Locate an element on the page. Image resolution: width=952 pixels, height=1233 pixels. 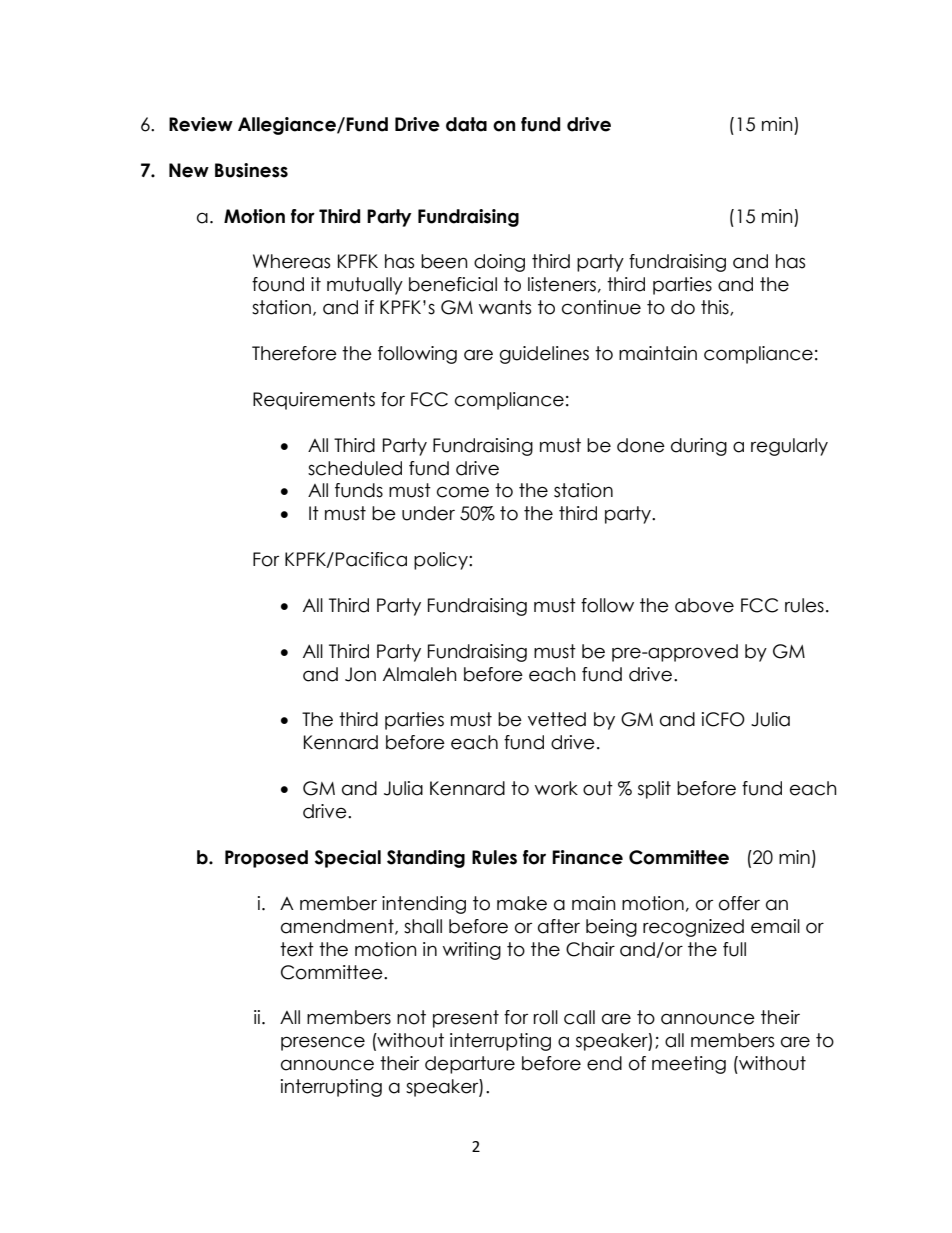
above is located at coordinates (704, 605).
